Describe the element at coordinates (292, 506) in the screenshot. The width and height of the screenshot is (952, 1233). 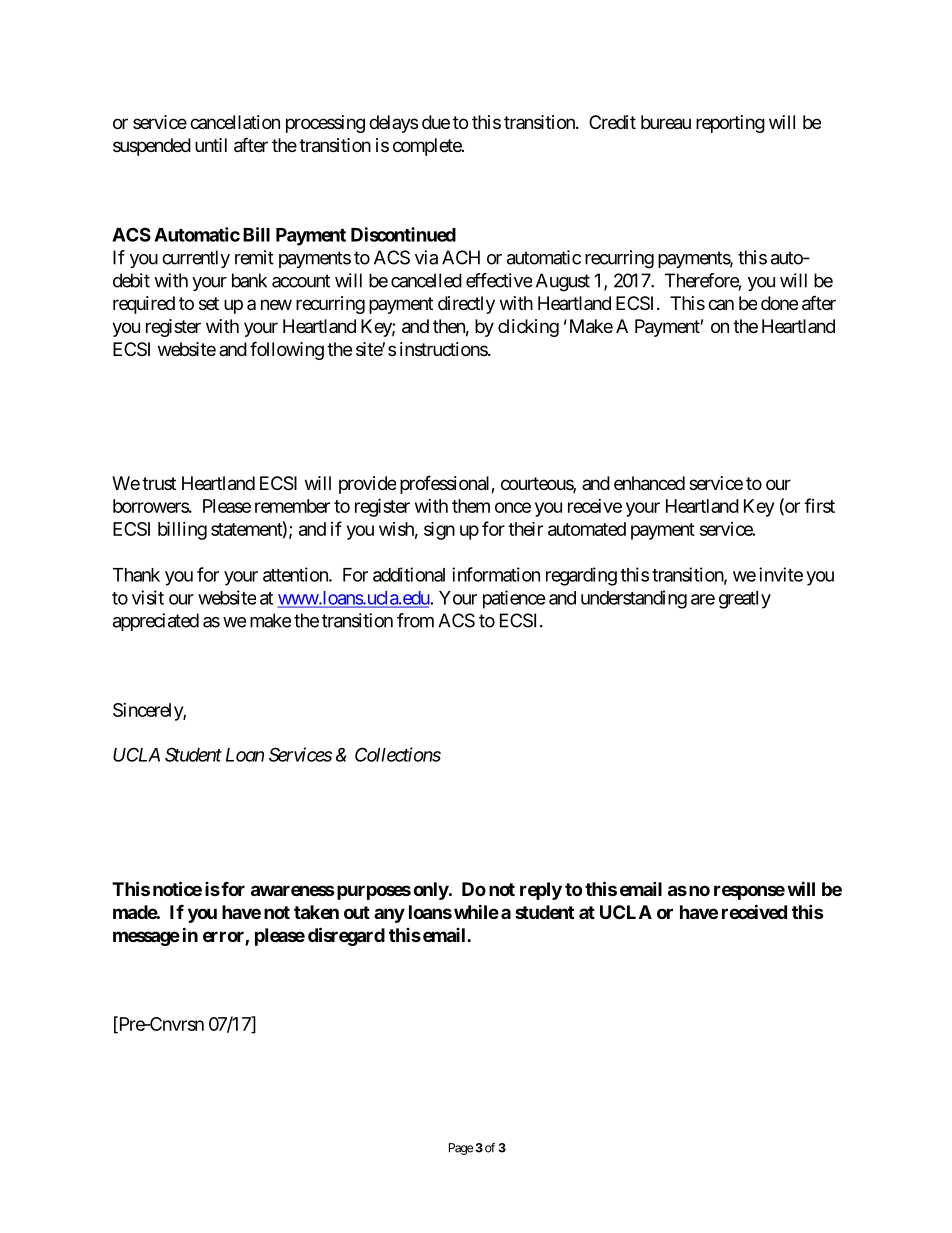
I see `remember` at that location.
